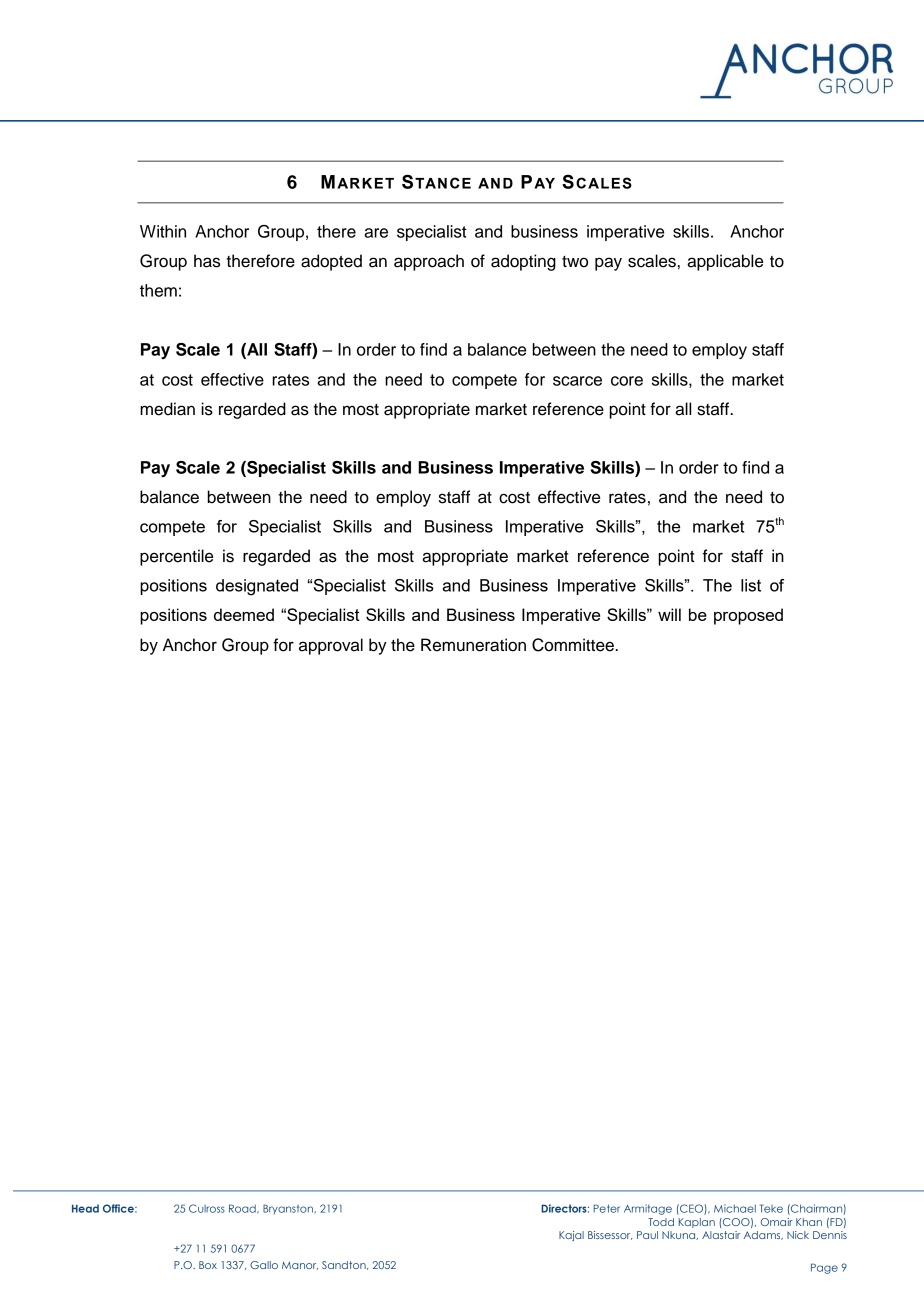 The height and width of the screenshot is (1309, 924). I want to click on has, so click(207, 261).
